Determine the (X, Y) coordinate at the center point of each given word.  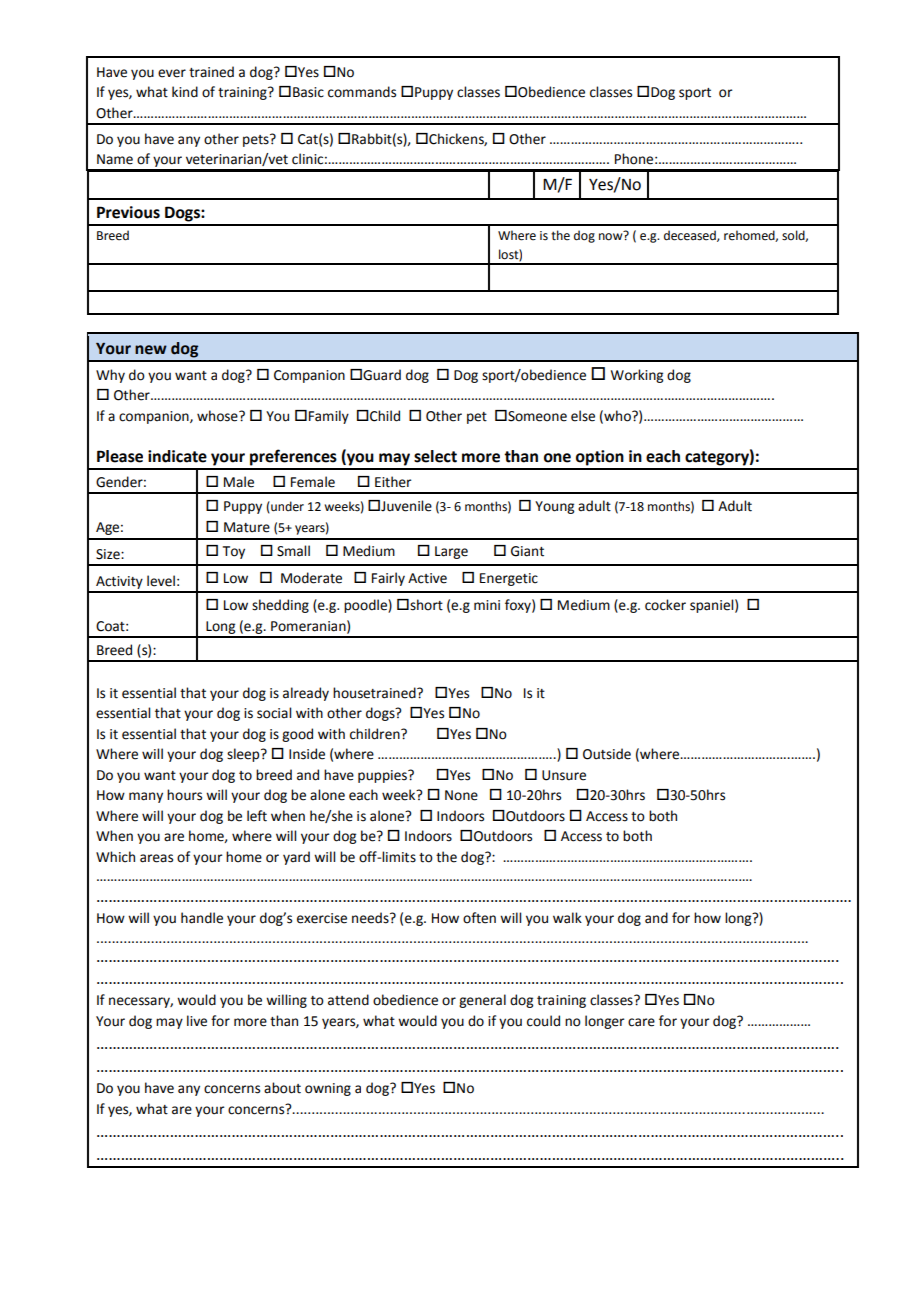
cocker (665, 605)
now (612, 236)
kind (185, 92)
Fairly (388, 579)
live (197, 1021)
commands (362, 92)
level (161, 581)
